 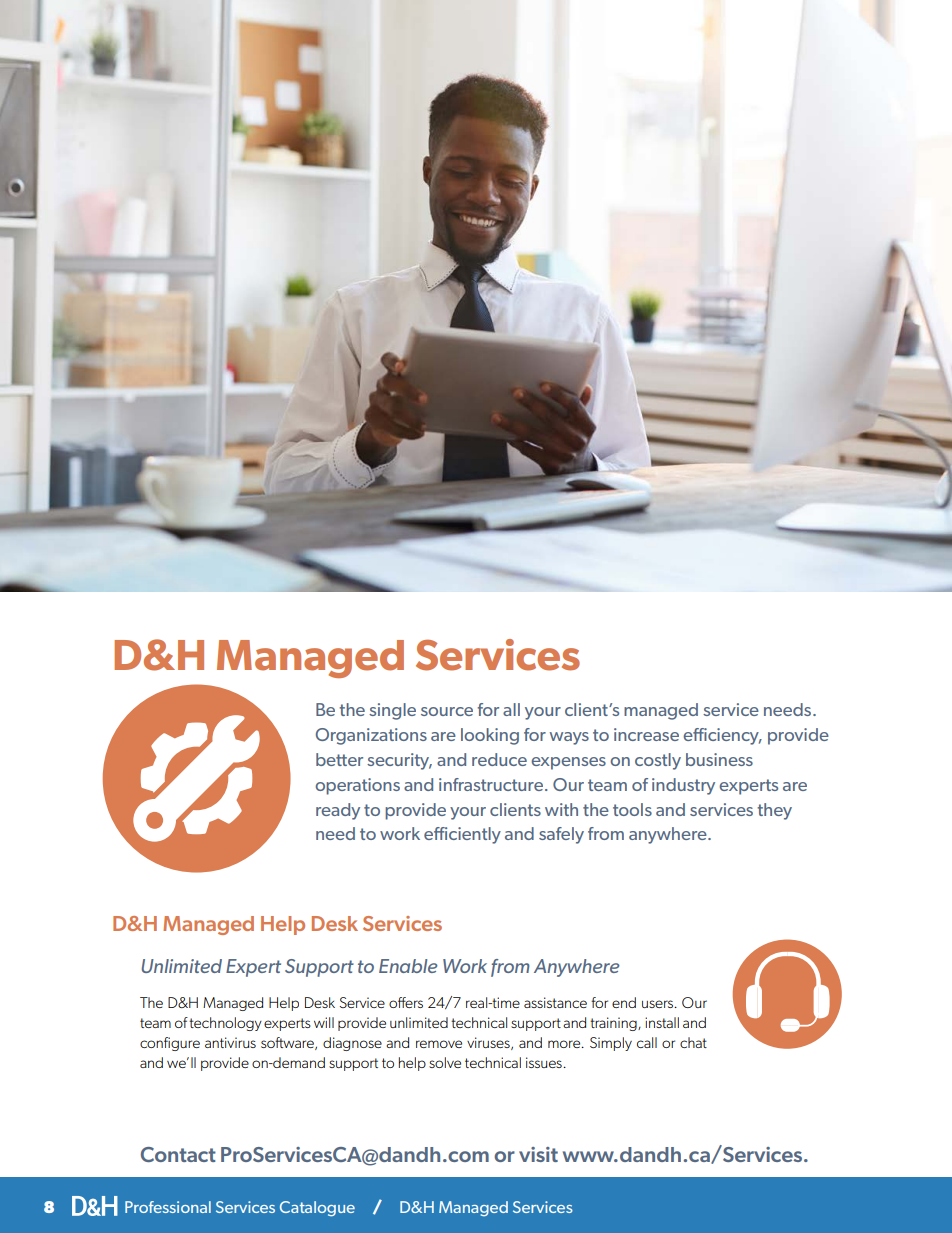 I want to click on looking, so click(x=490, y=736).
